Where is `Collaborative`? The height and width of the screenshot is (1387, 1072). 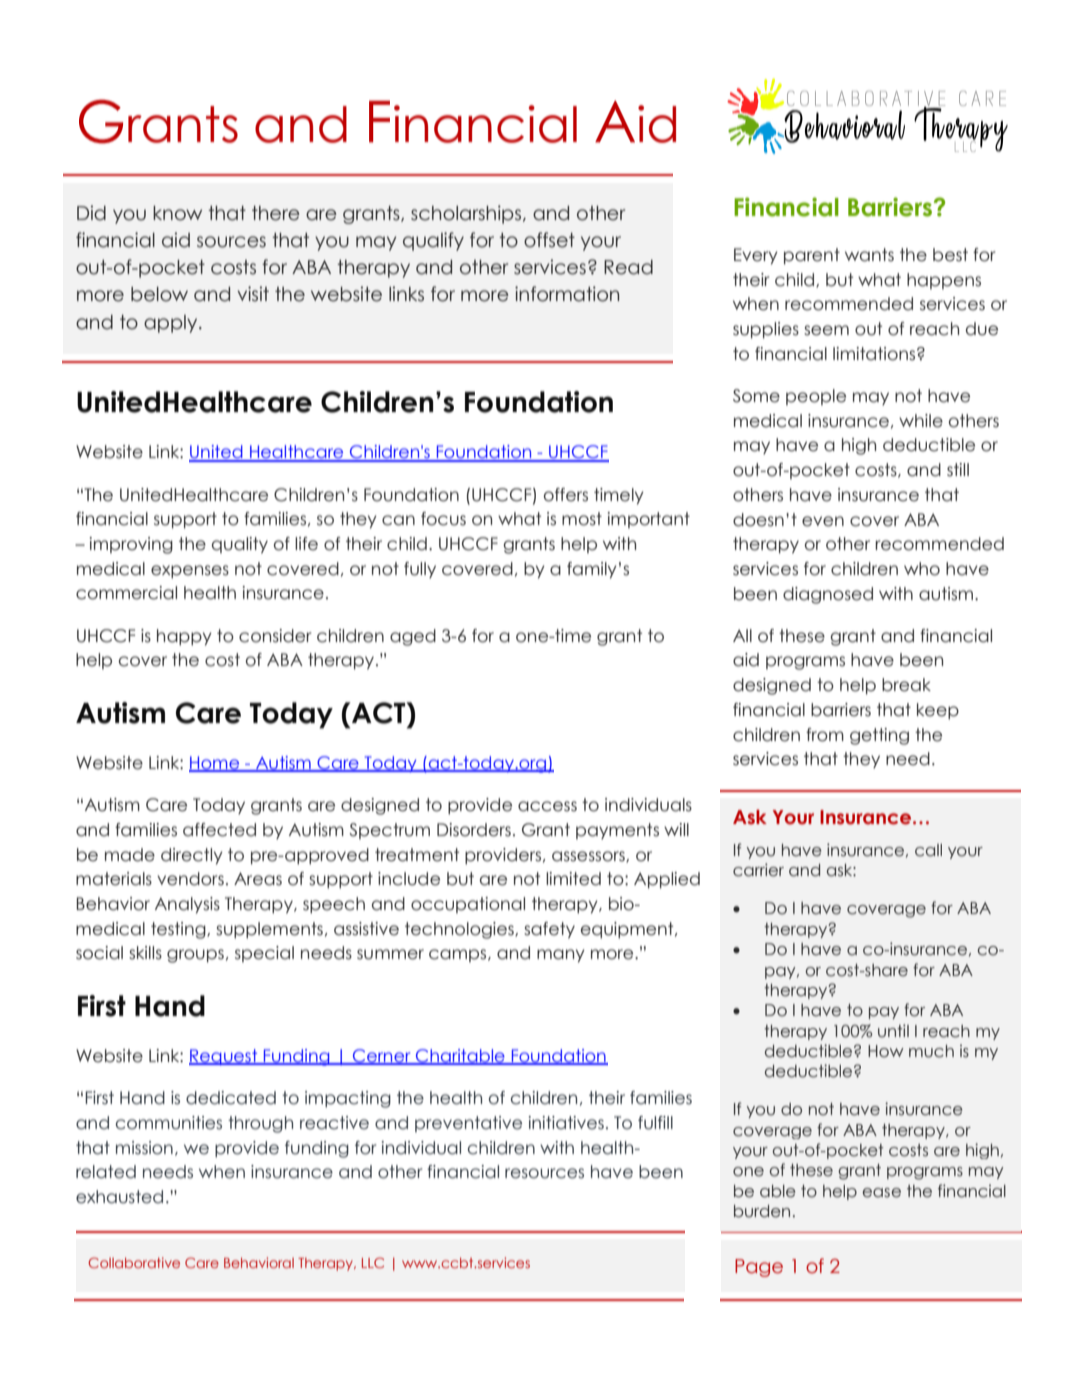
Collaborative is located at coordinates (134, 1262).
